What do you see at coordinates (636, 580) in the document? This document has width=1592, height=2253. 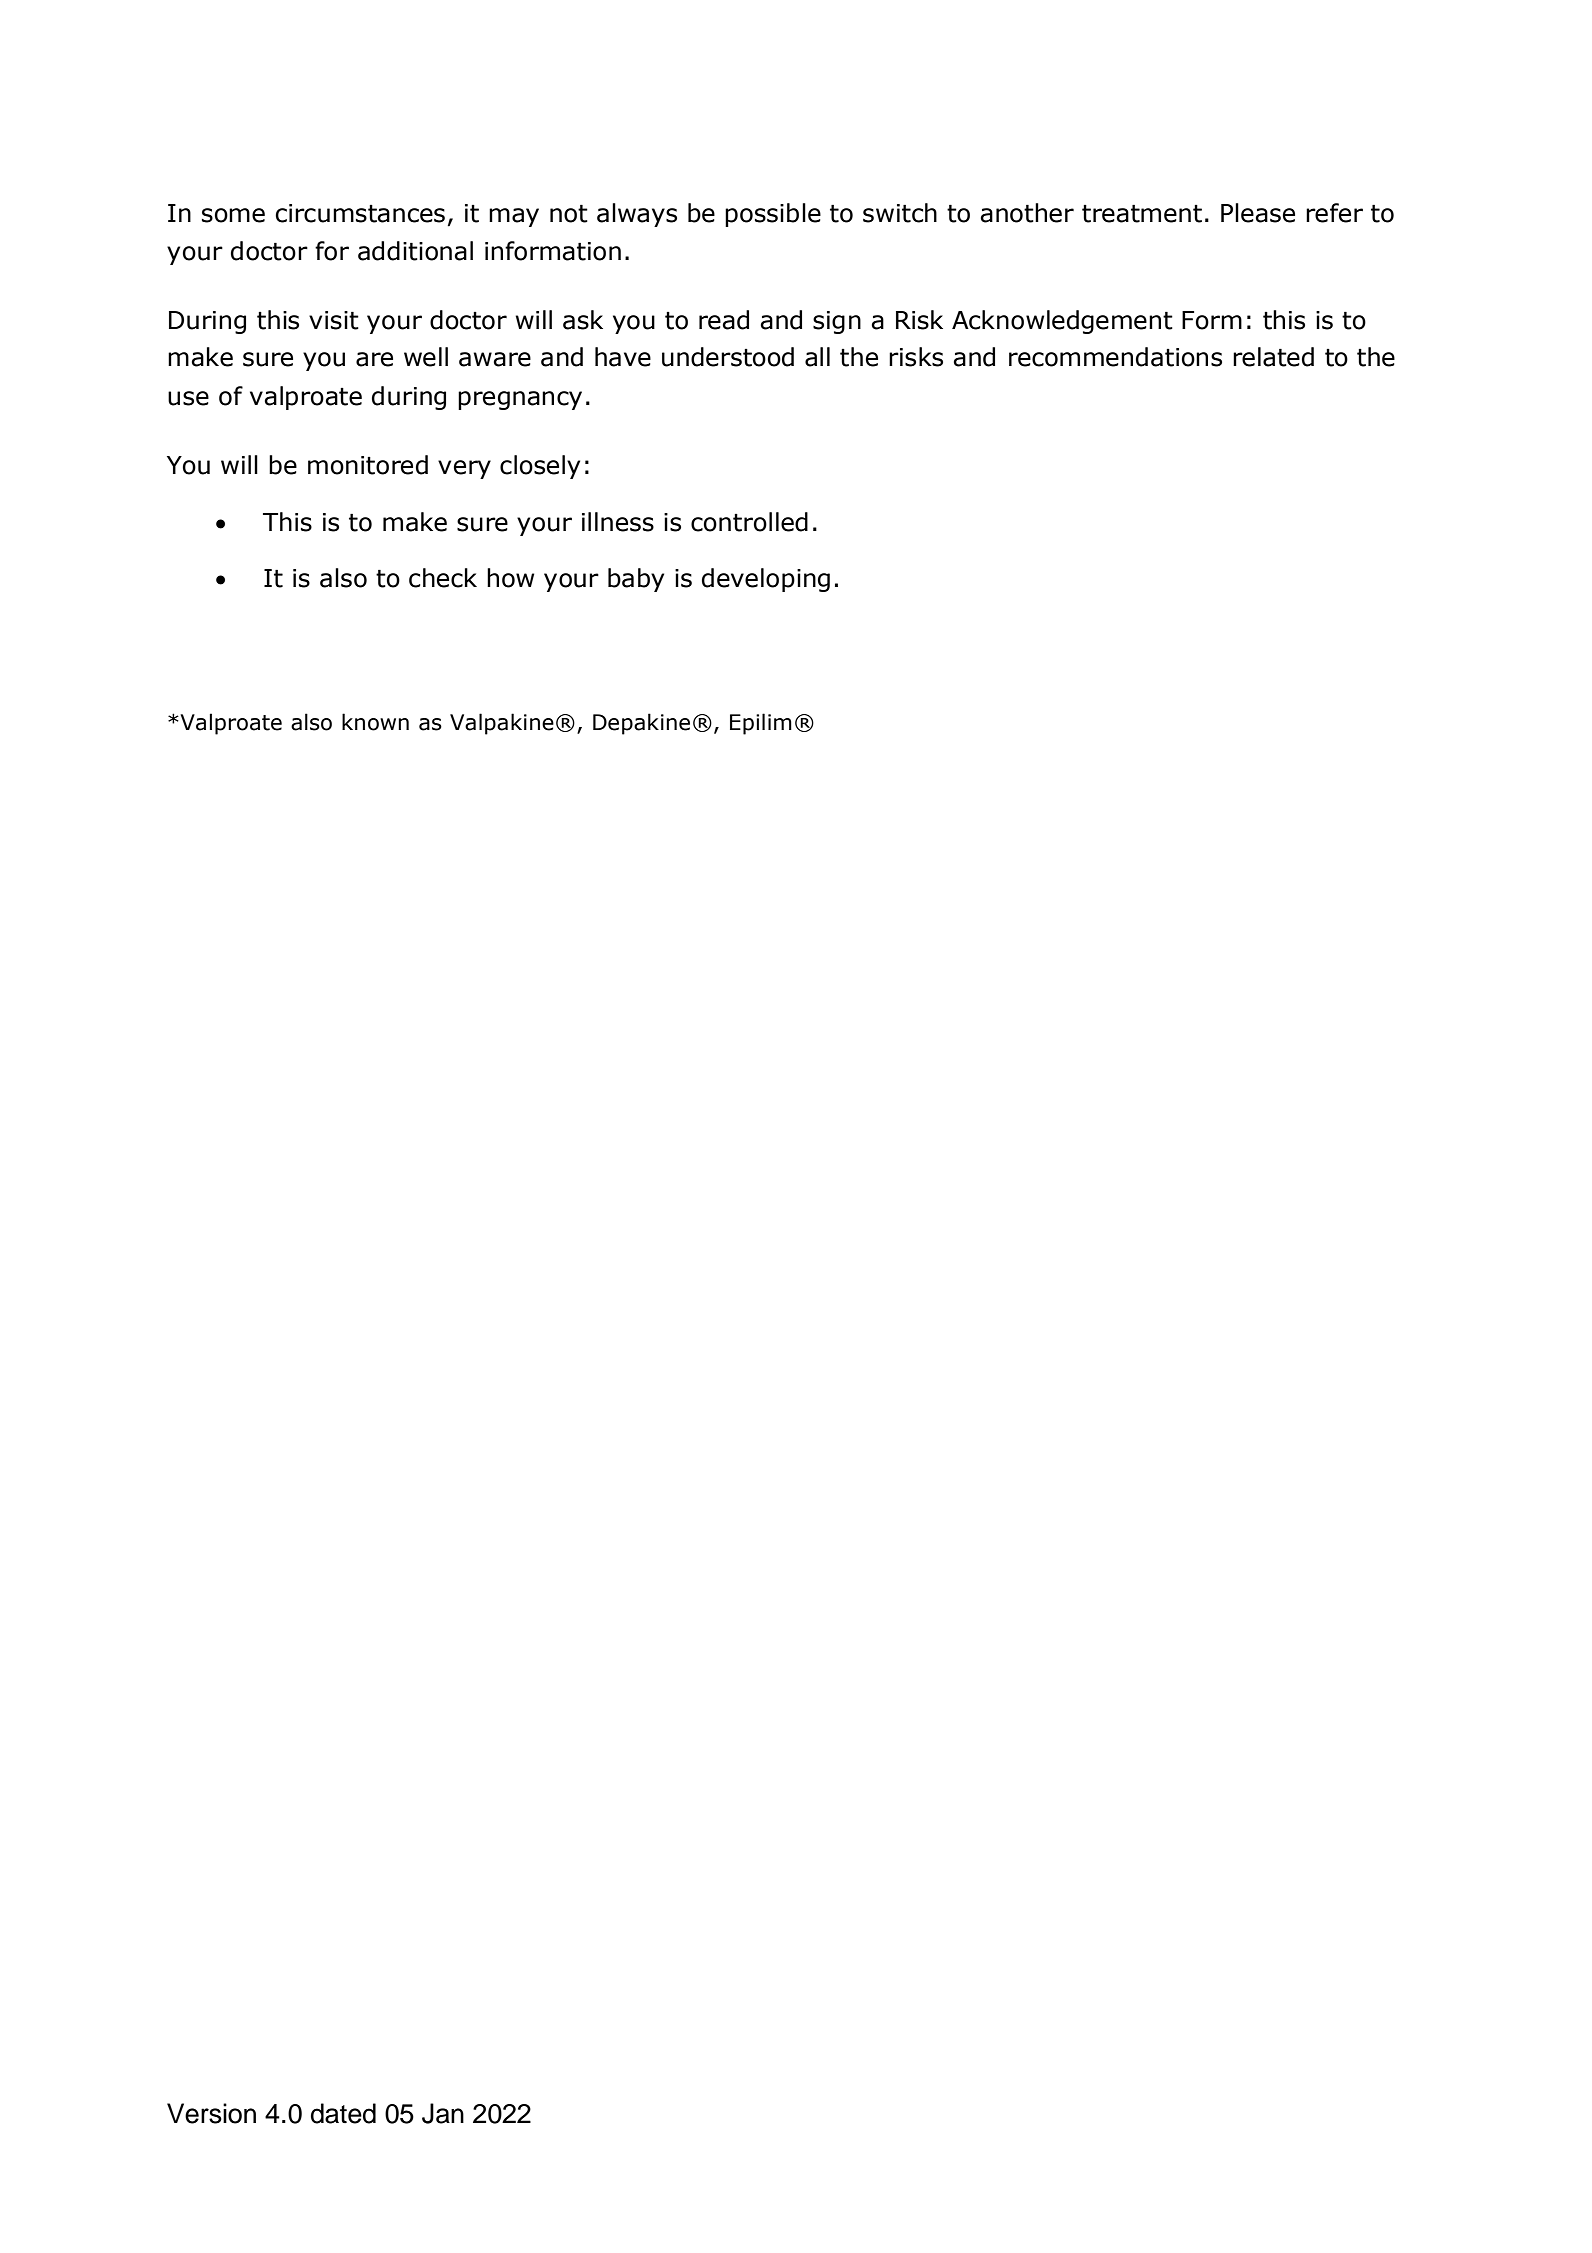 I see `baby` at bounding box center [636, 580].
